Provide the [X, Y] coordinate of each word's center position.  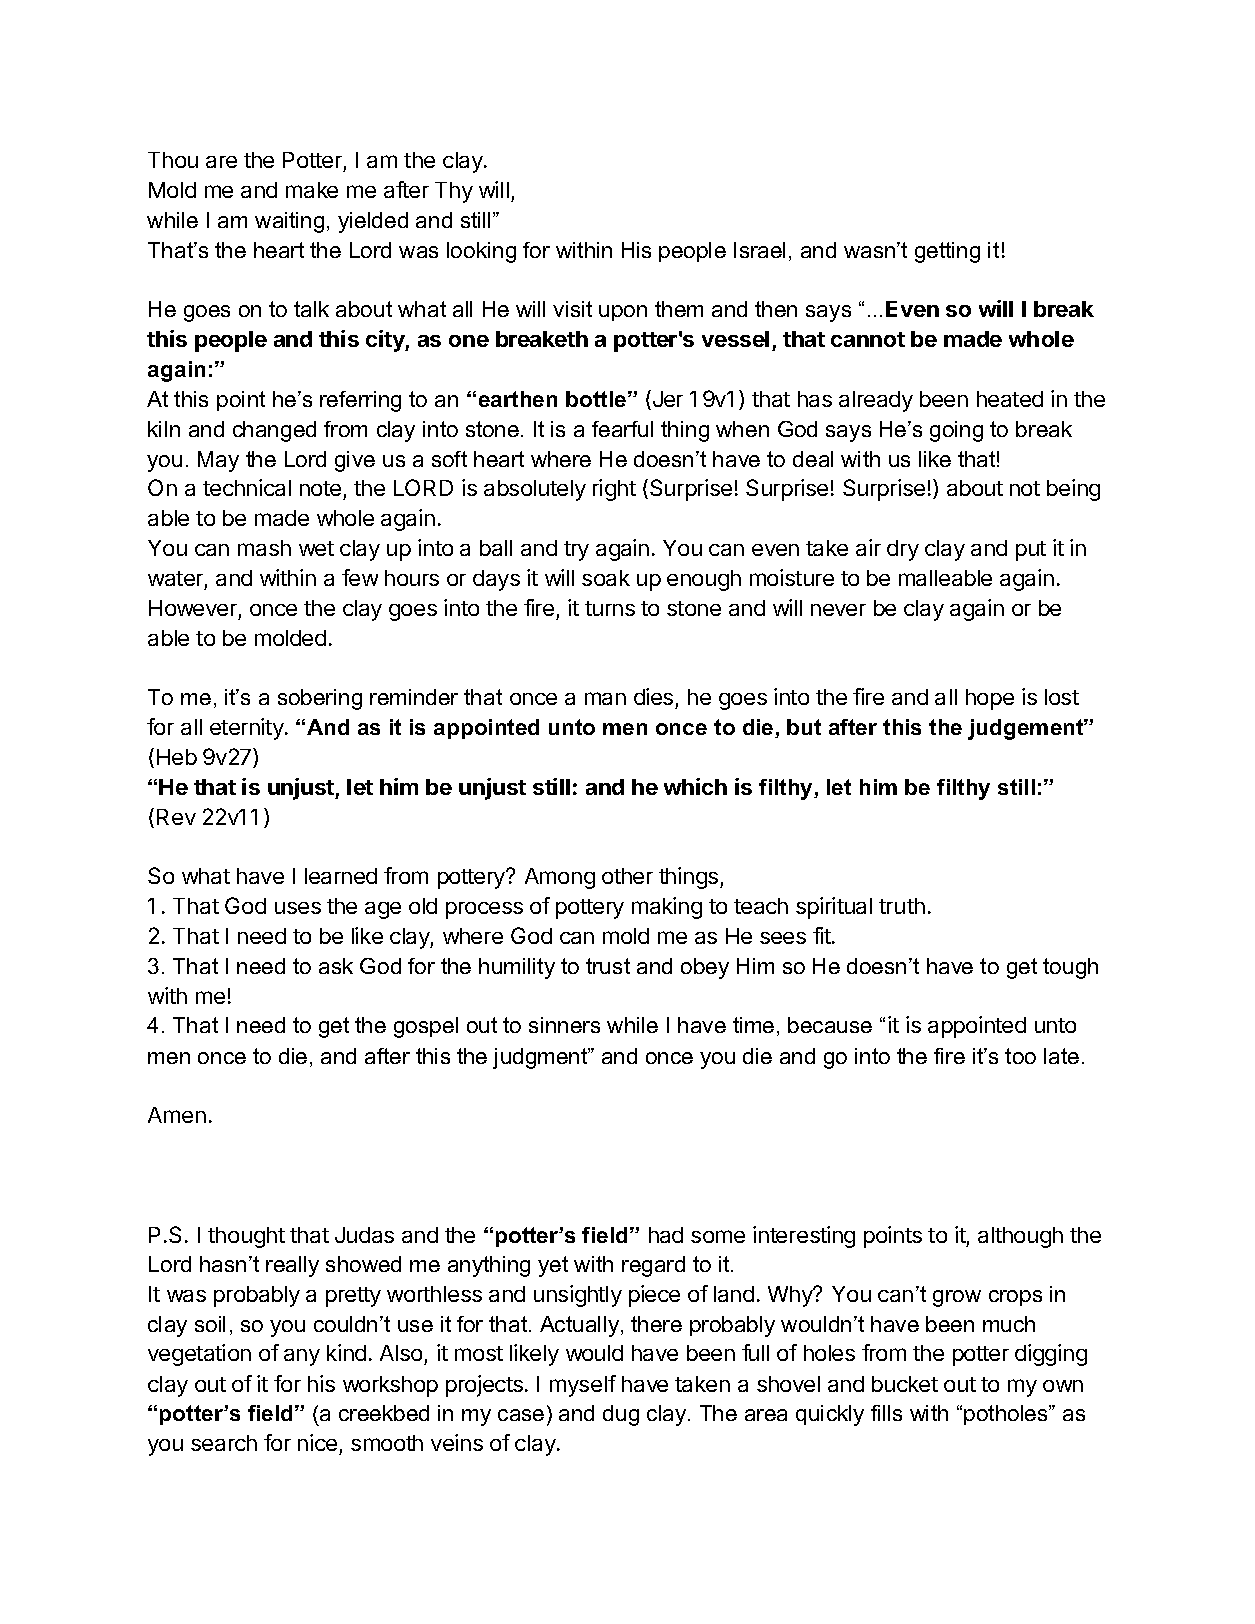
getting [947, 252]
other [627, 876]
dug [621, 1415]
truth [902, 906]
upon [623, 313]
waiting [289, 222]
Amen [177, 1115]
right [614, 490]
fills [886, 1413]
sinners [564, 1025]
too [1020, 1056]
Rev [176, 817]
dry [903, 550]
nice [317, 1442]
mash [264, 548]
